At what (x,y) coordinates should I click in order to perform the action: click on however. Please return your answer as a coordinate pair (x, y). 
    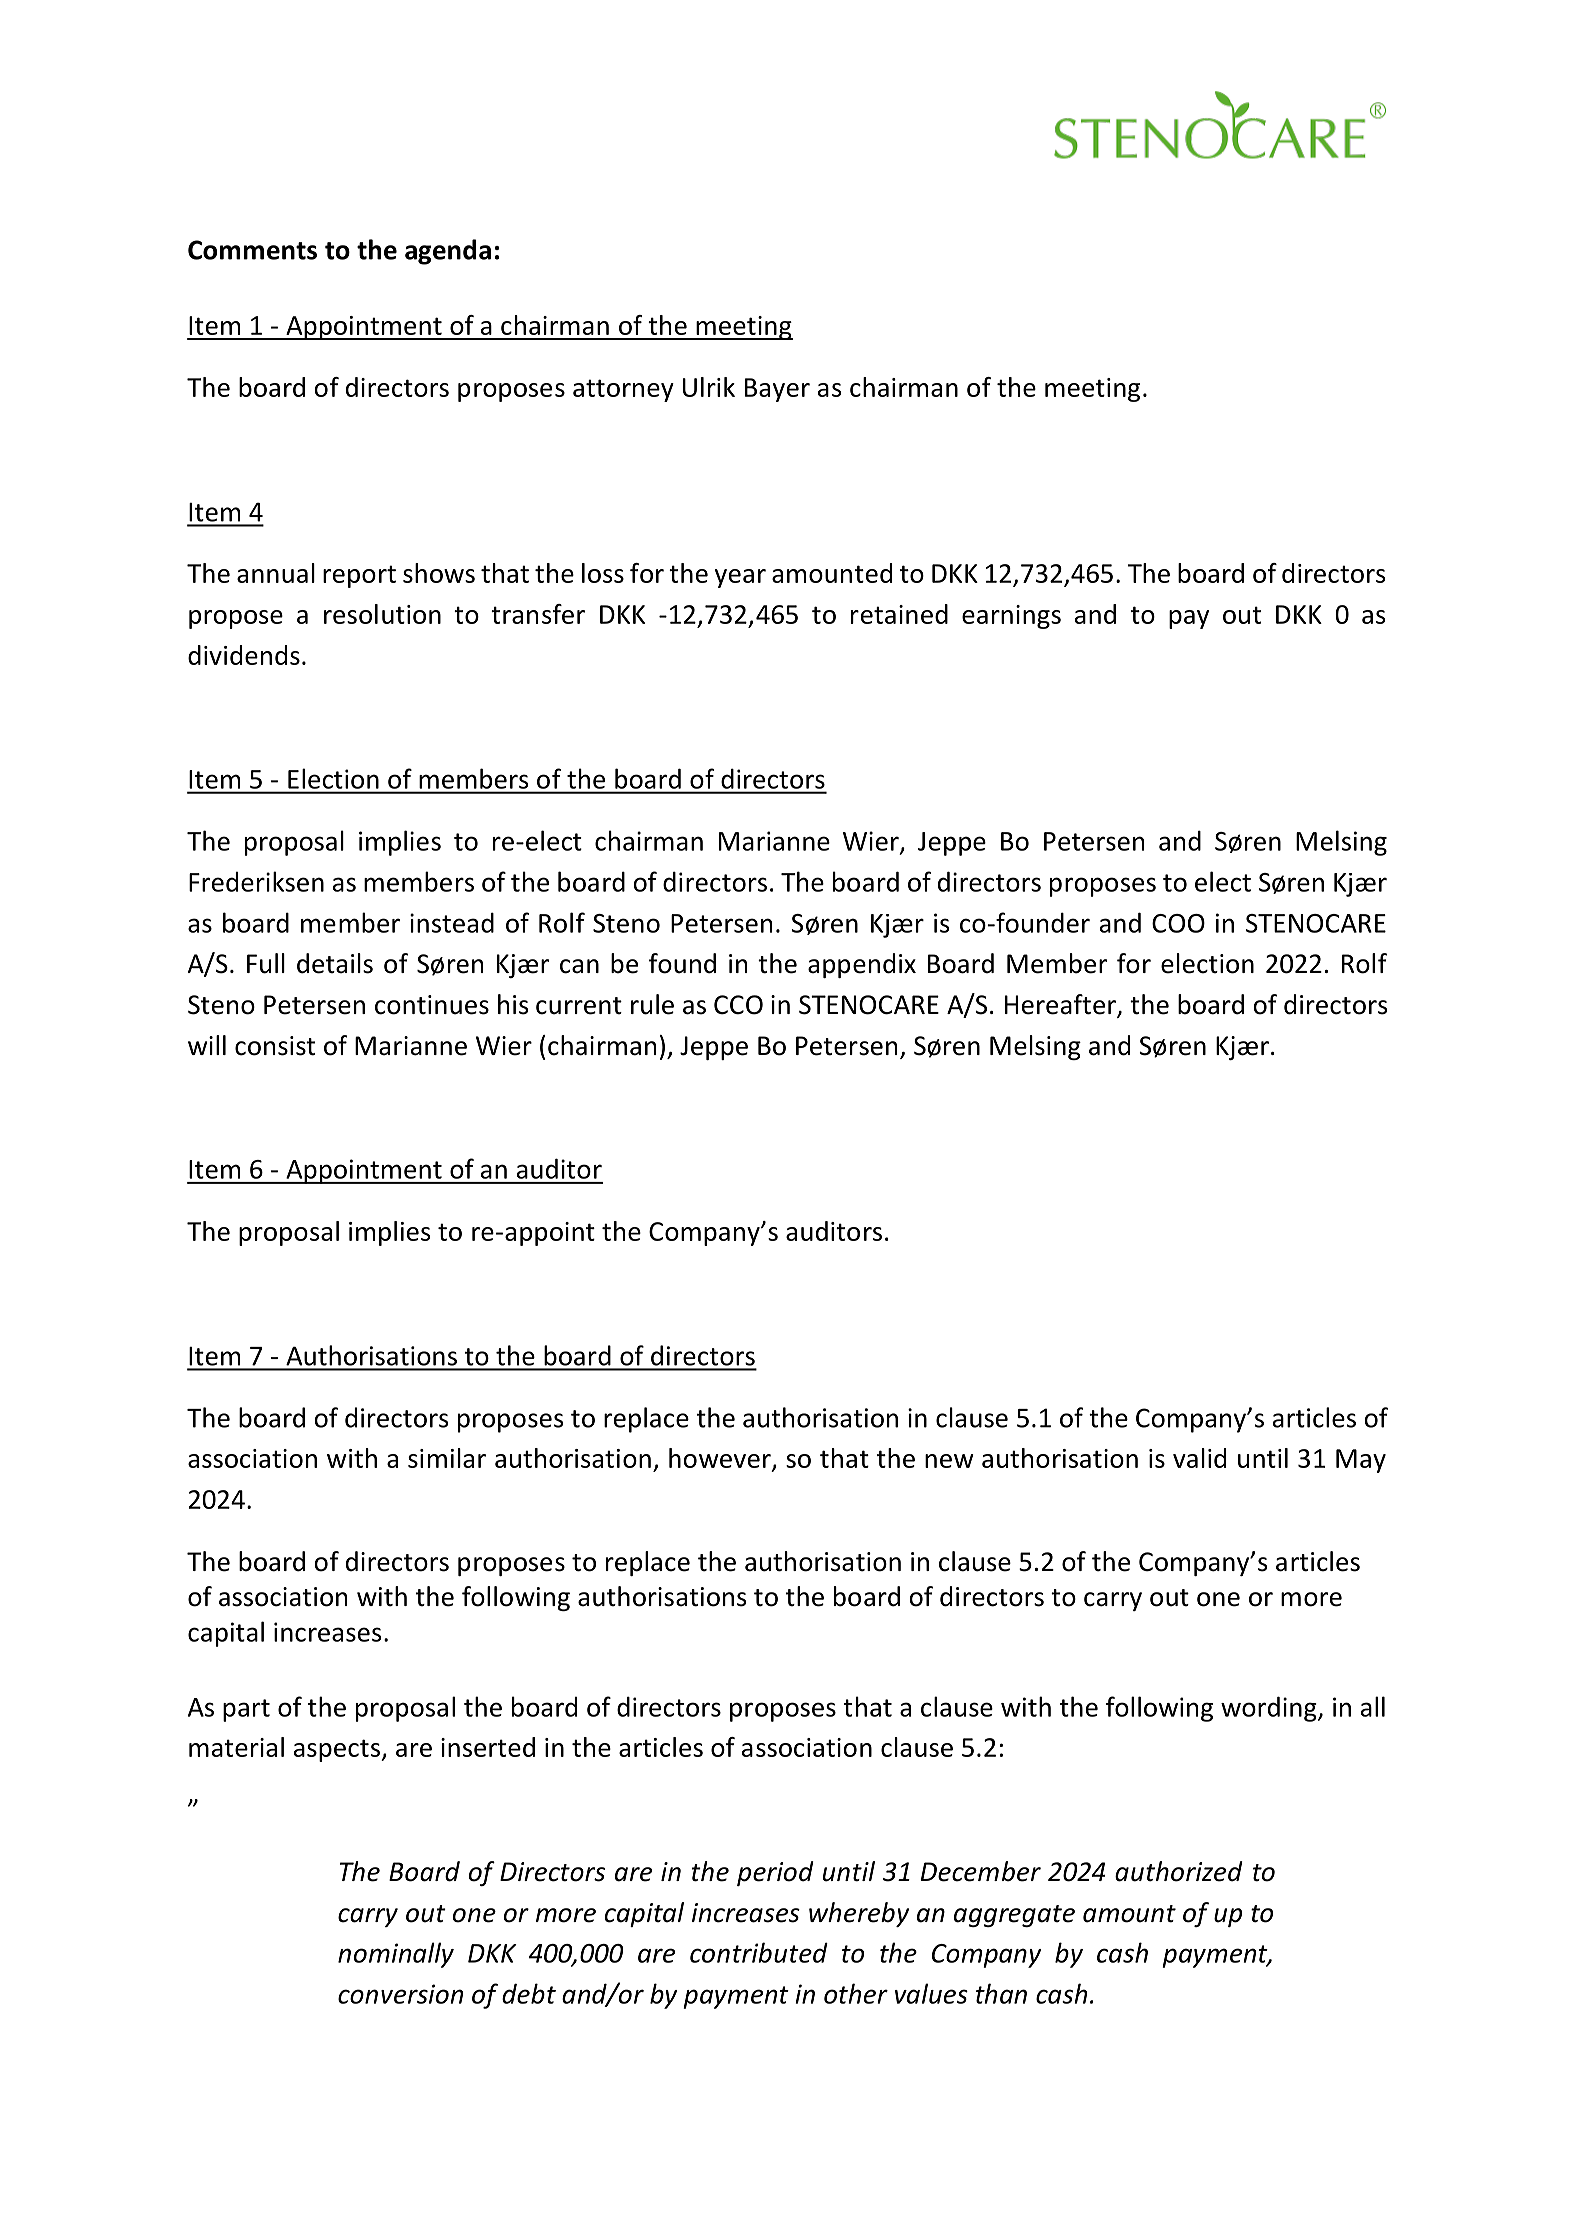
    Looking at the image, I should click on (721, 1459).
